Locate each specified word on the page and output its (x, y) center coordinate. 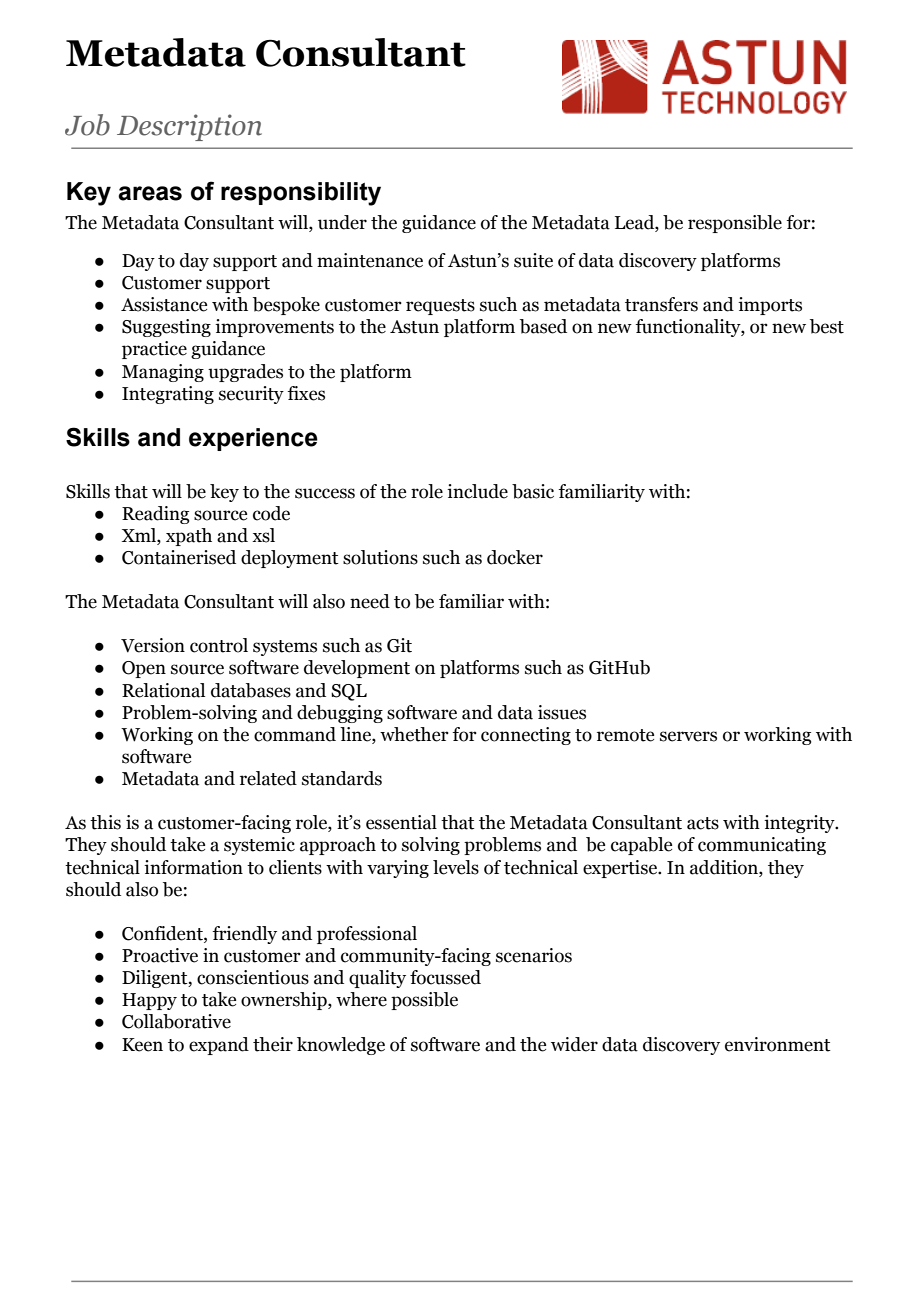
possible (424, 1001)
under (342, 222)
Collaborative (176, 1021)
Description (189, 127)
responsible (735, 224)
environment (778, 1044)
